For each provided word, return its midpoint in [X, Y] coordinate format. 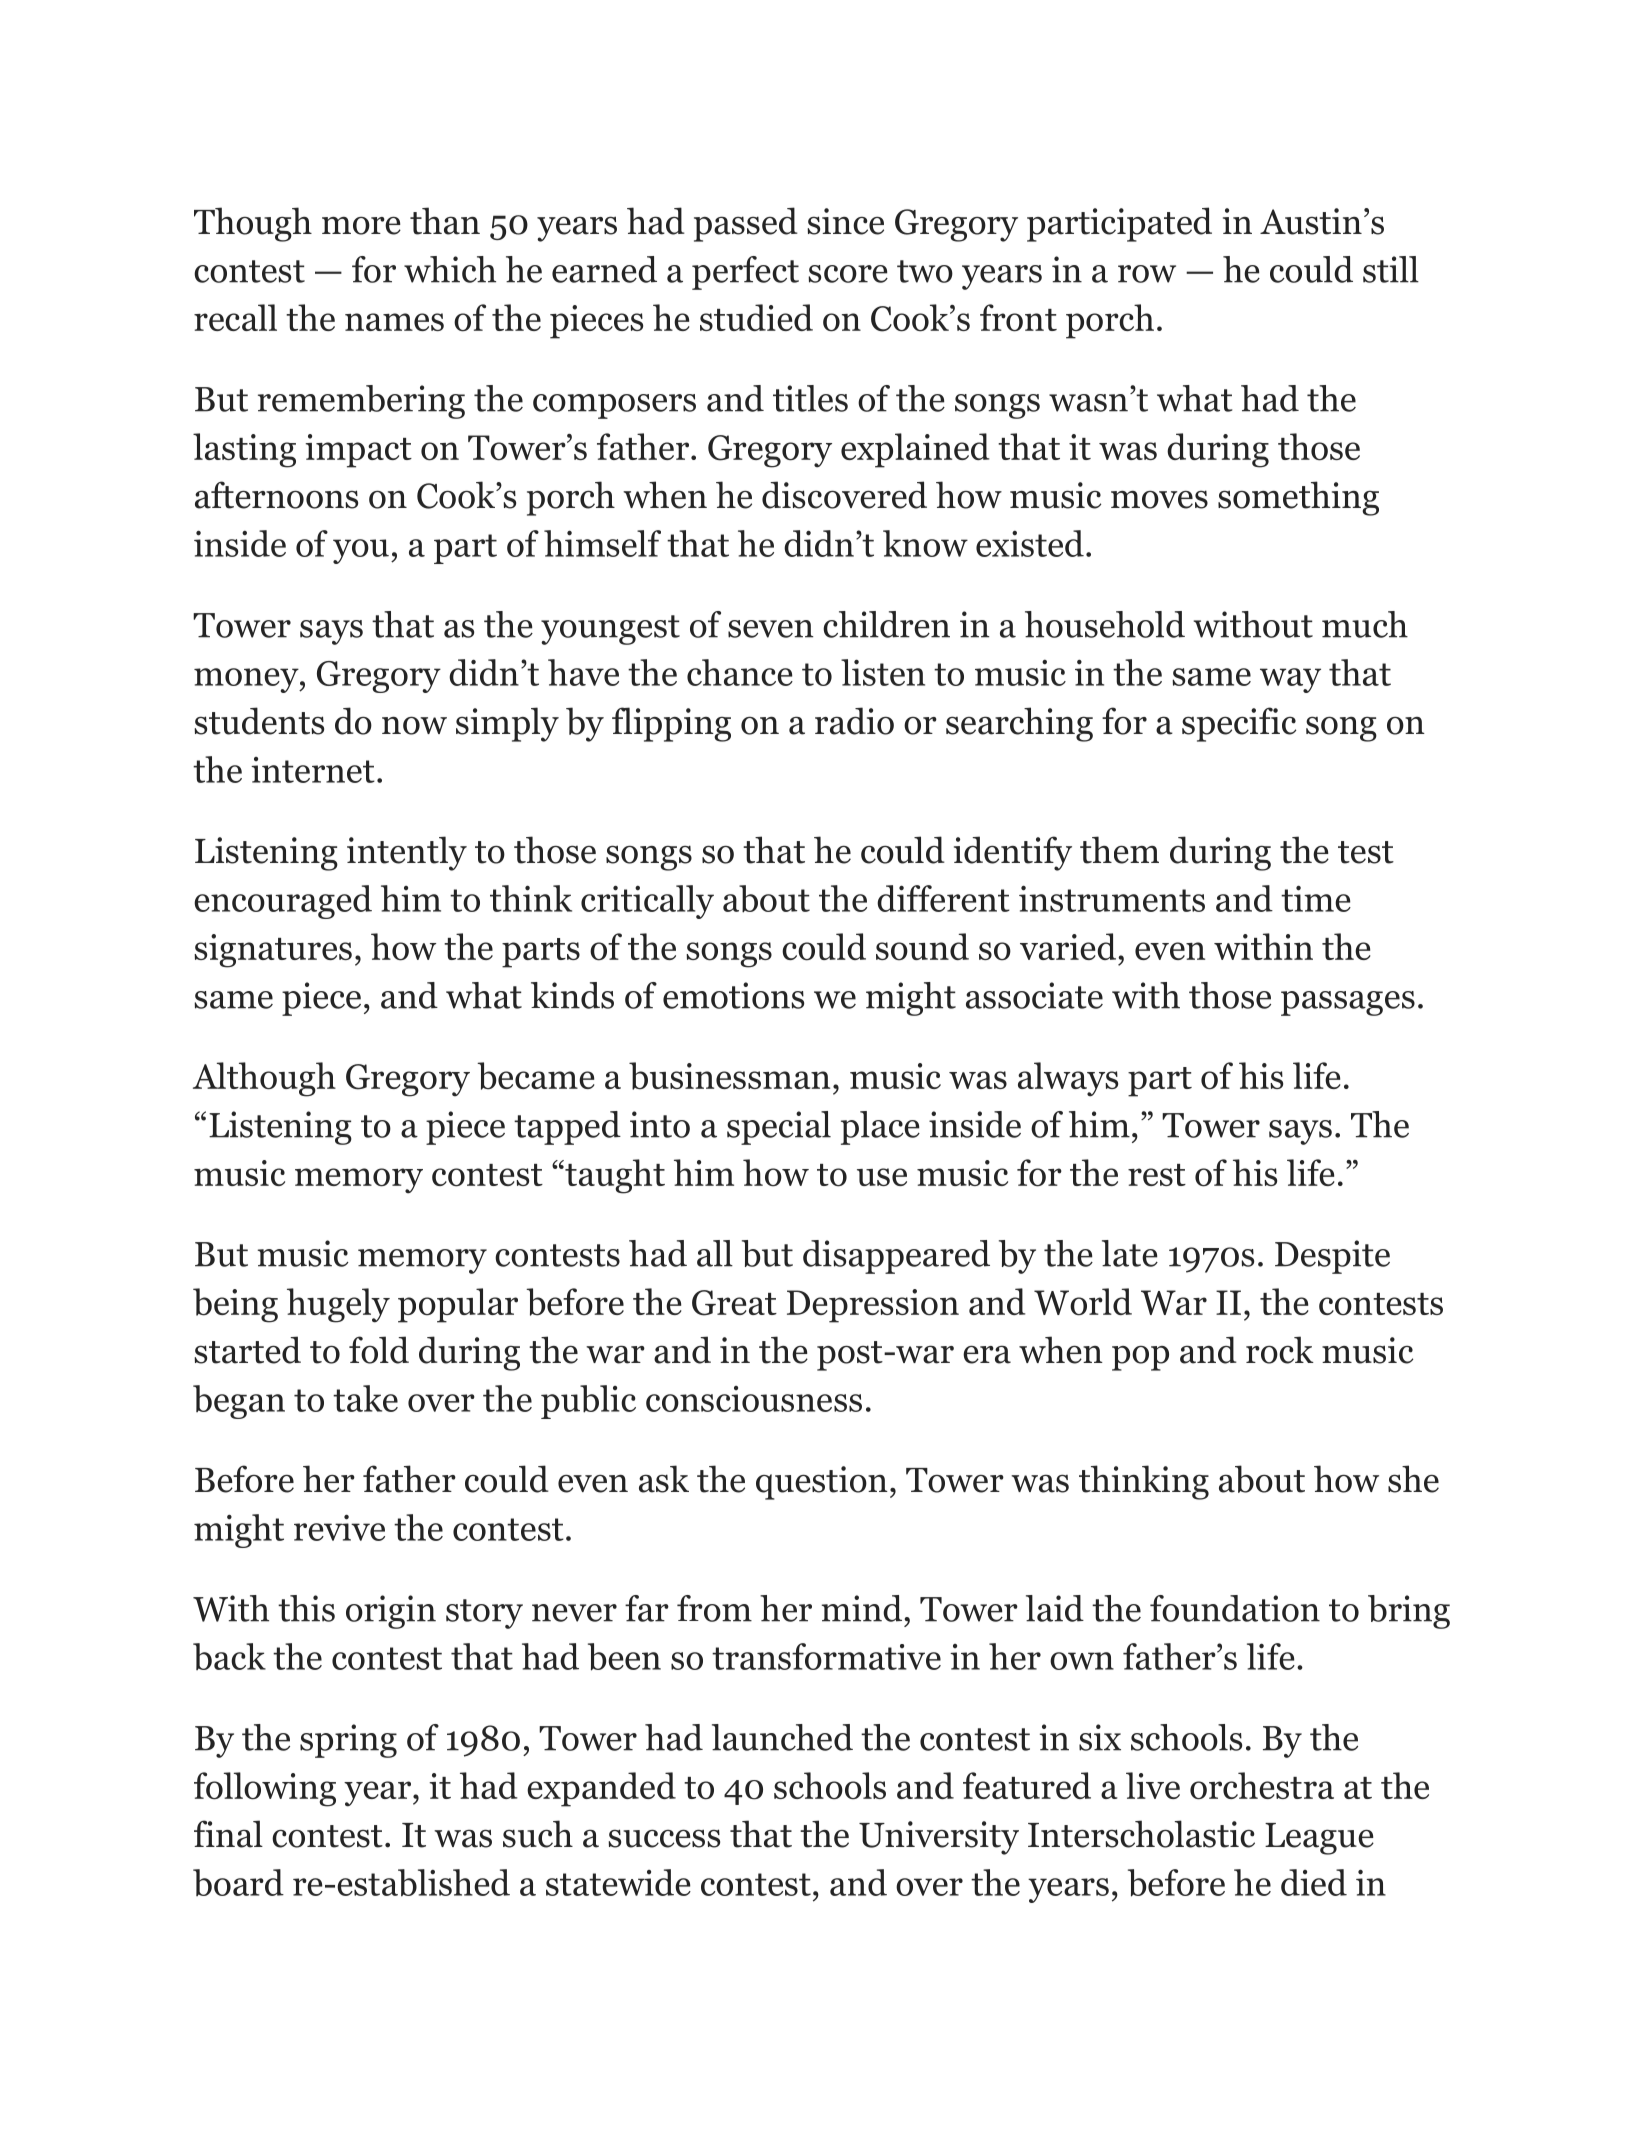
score [848, 274]
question [822, 1483]
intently [407, 853]
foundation [1235, 1608]
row [1147, 274]
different [943, 898]
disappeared [896, 1257]
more [361, 225]
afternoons [276, 495]
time [1316, 898]
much [1365, 624]
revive [339, 1527]
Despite [1332, 1257]
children [886, 624]
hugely [338, 1305]
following [265, 1789]
